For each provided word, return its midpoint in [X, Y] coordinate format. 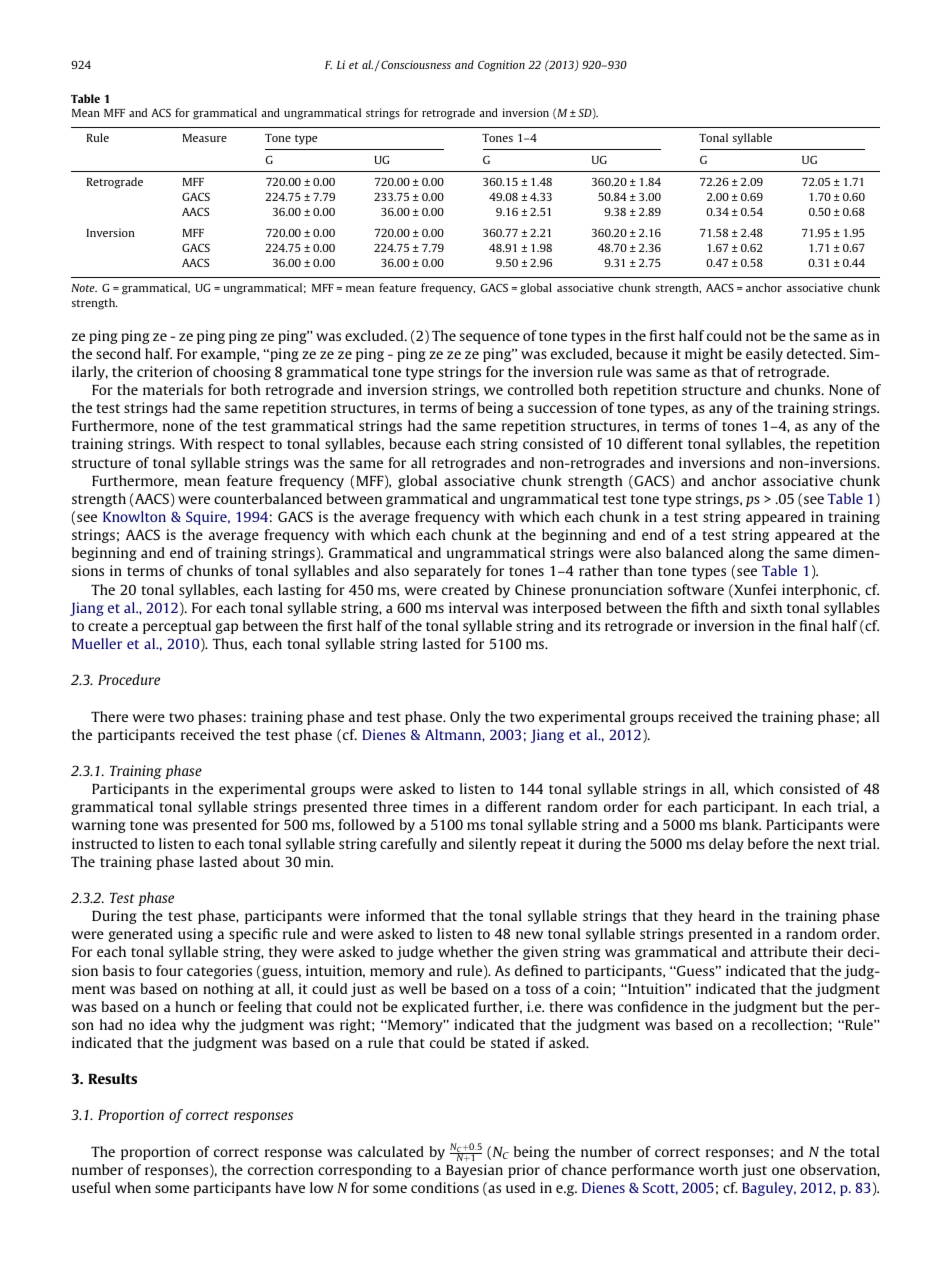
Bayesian [474, 1171]
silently [492, 845]
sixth [766, 607]
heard [717, 915]
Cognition [501, 66]
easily [764, 355]
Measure [205, 138]
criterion [164, 371]
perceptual [177, 627]
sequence [489, 338]
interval [473, 607]
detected [816, 353]
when [133, 1187]
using [195, 935]
